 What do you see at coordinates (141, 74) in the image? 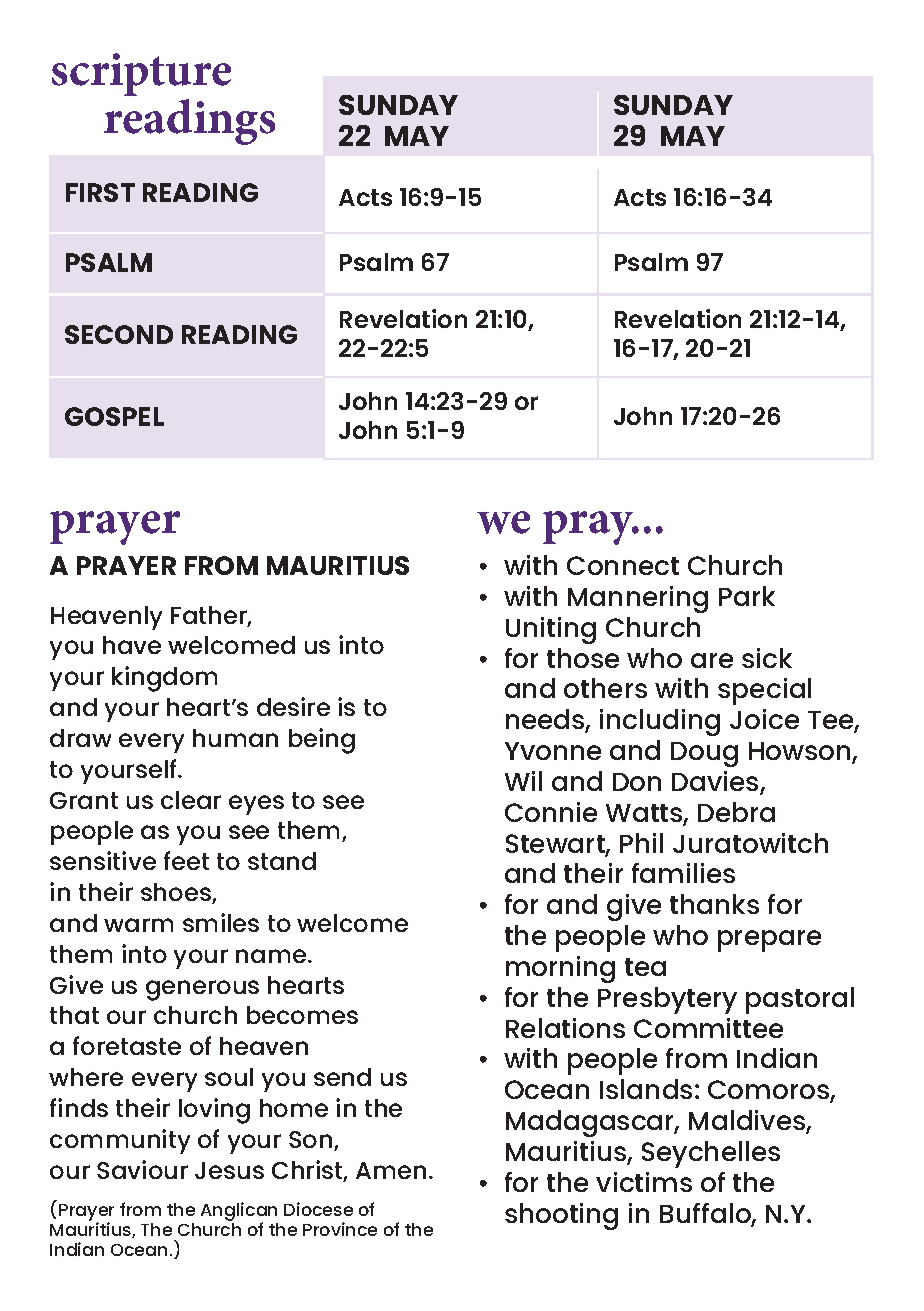
I see `scripture` at bounding box center [141, 74].
